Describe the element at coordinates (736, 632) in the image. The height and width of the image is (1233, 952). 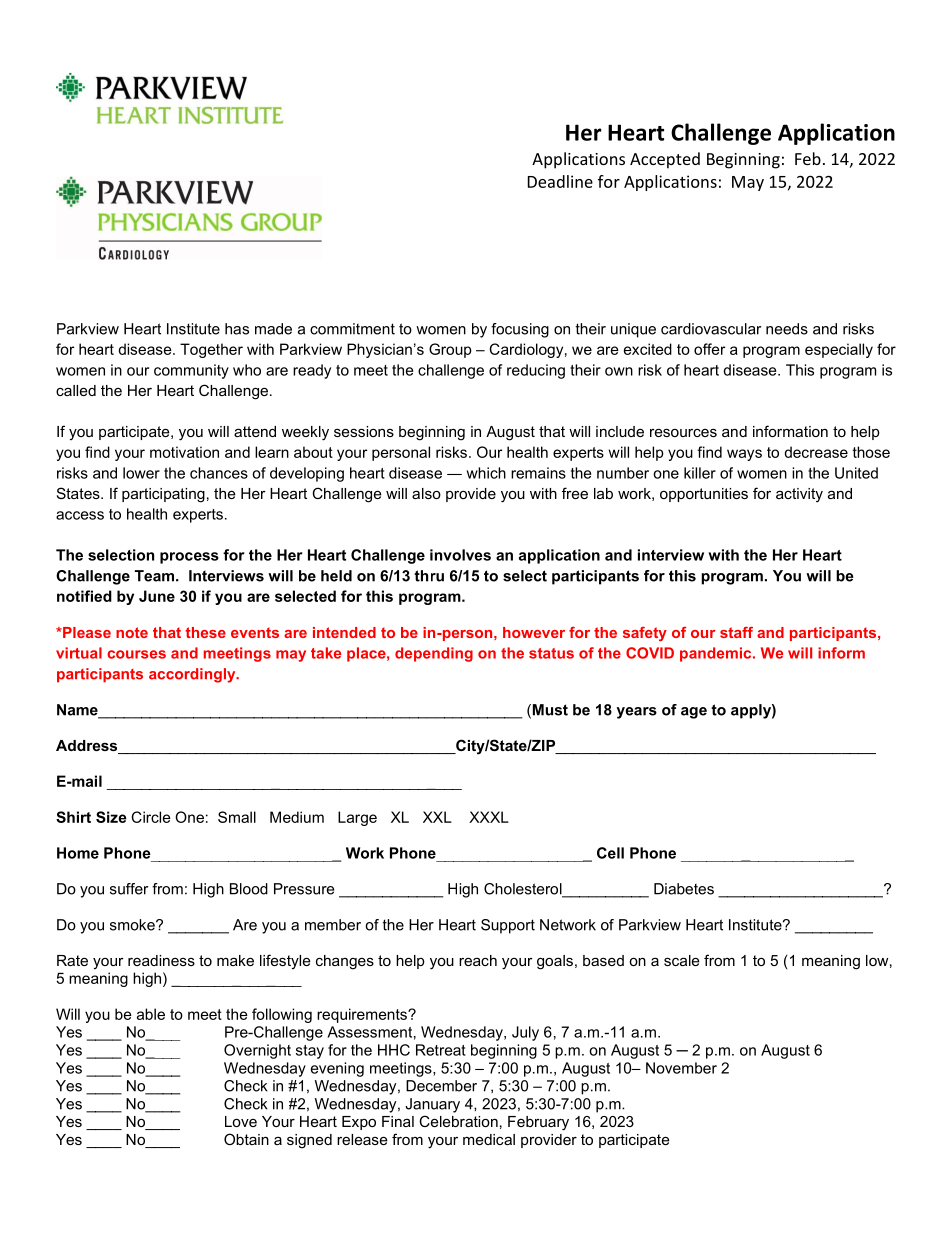
I see `staff` at that location.
